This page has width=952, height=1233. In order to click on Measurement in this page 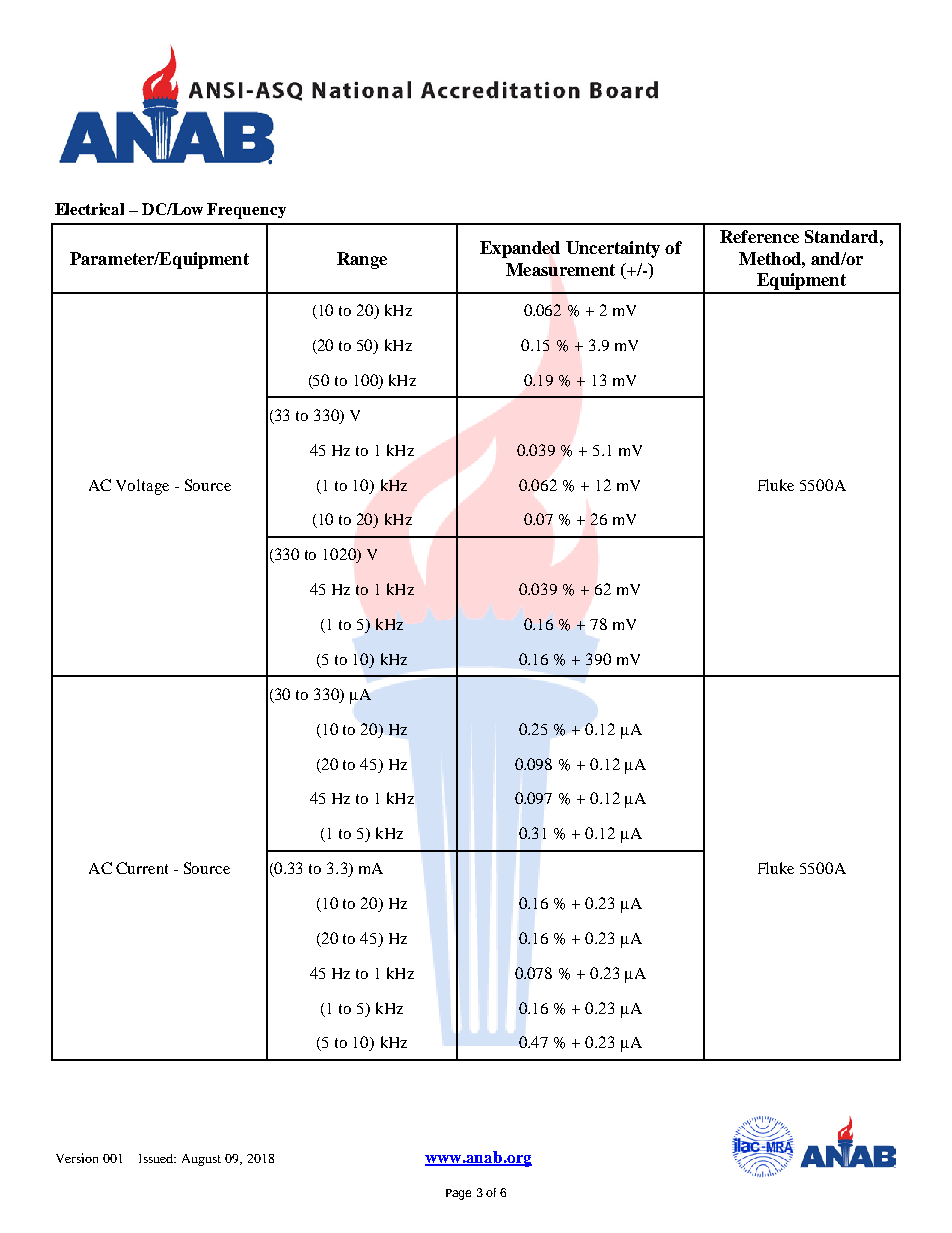, I will do `click(560, 269)`.
